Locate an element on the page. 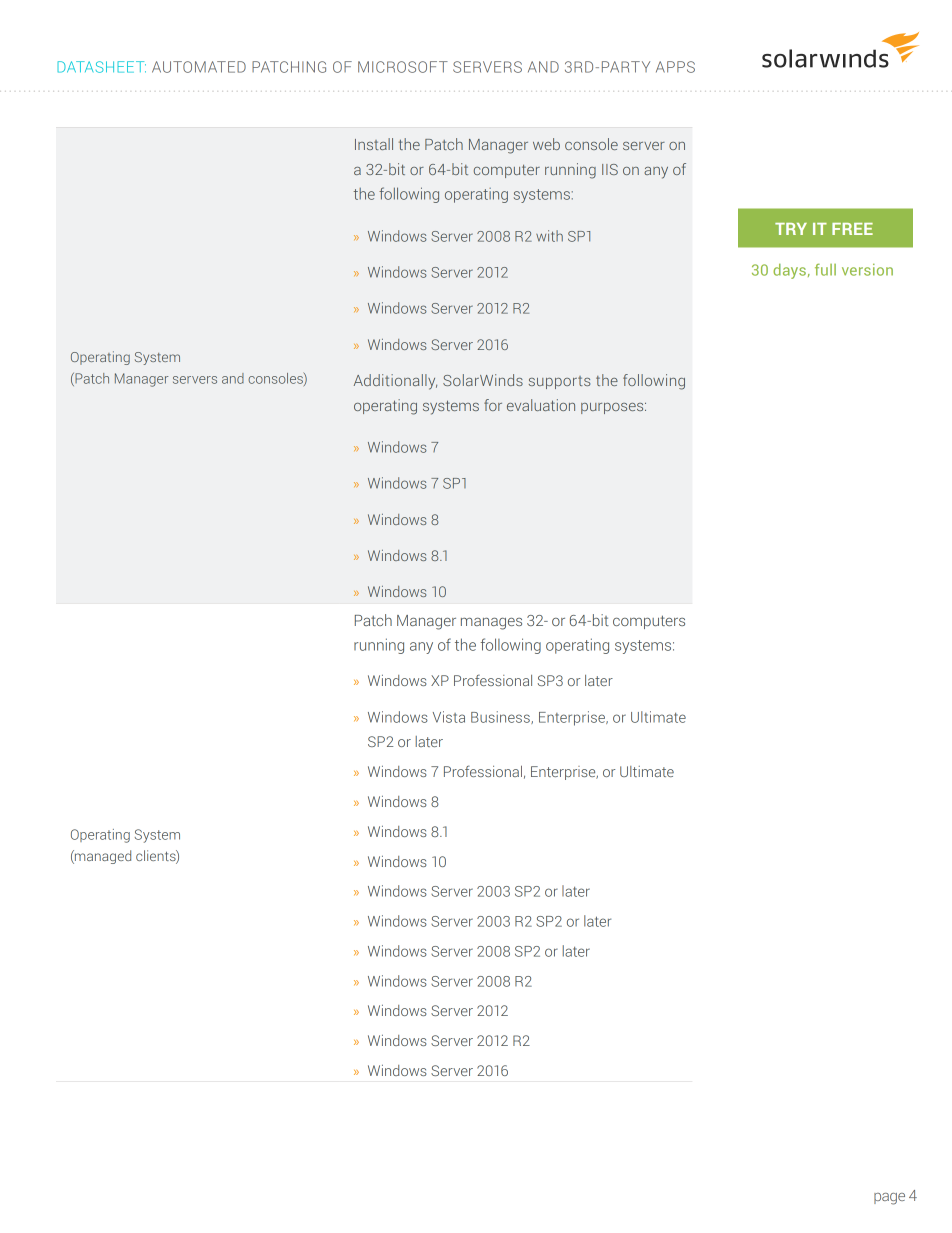 The image size is (952, 1233). Additionally is located at coordinates (395, 382).
